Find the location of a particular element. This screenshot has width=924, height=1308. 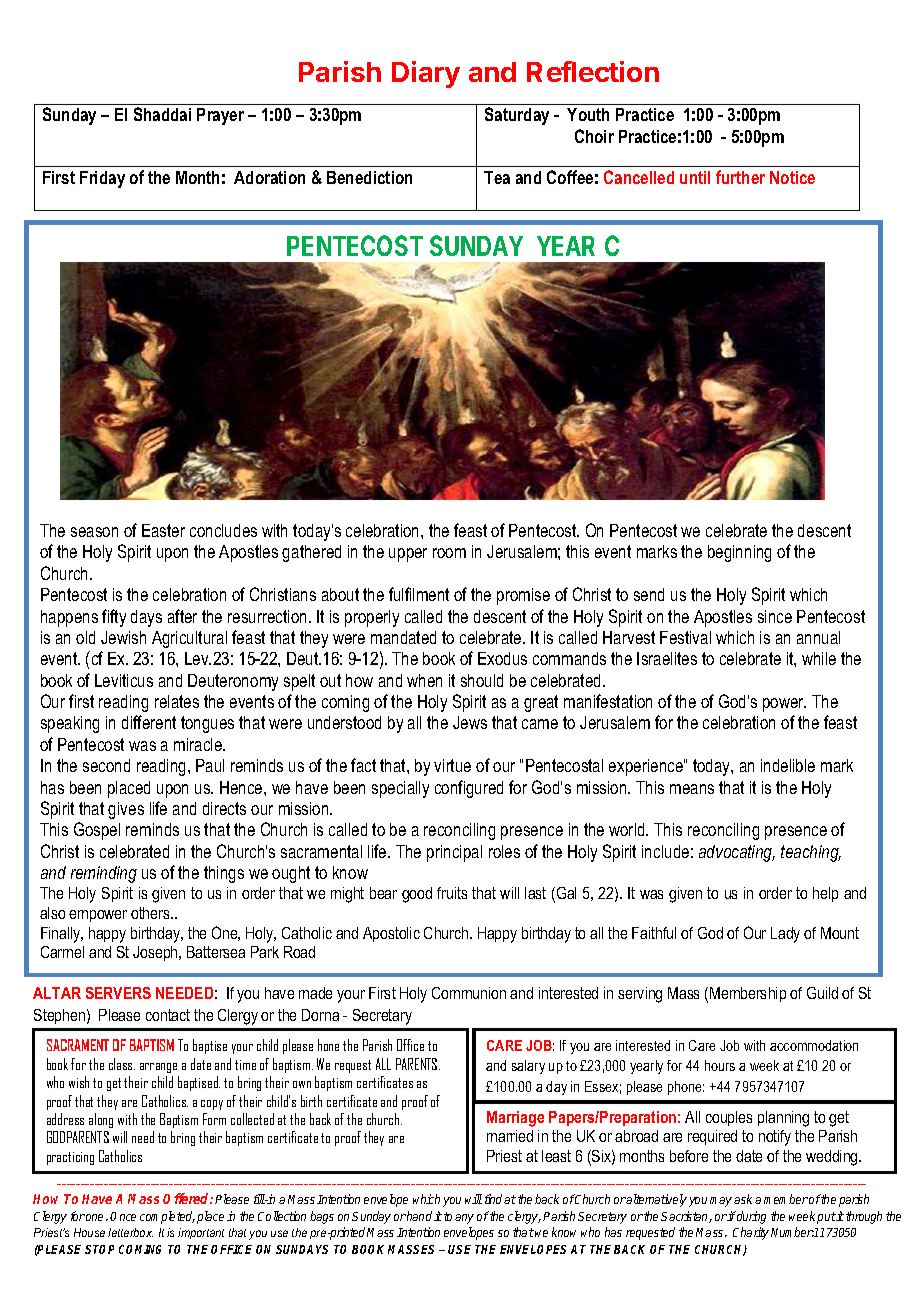

completed is located at coordinates (167, 1217).
